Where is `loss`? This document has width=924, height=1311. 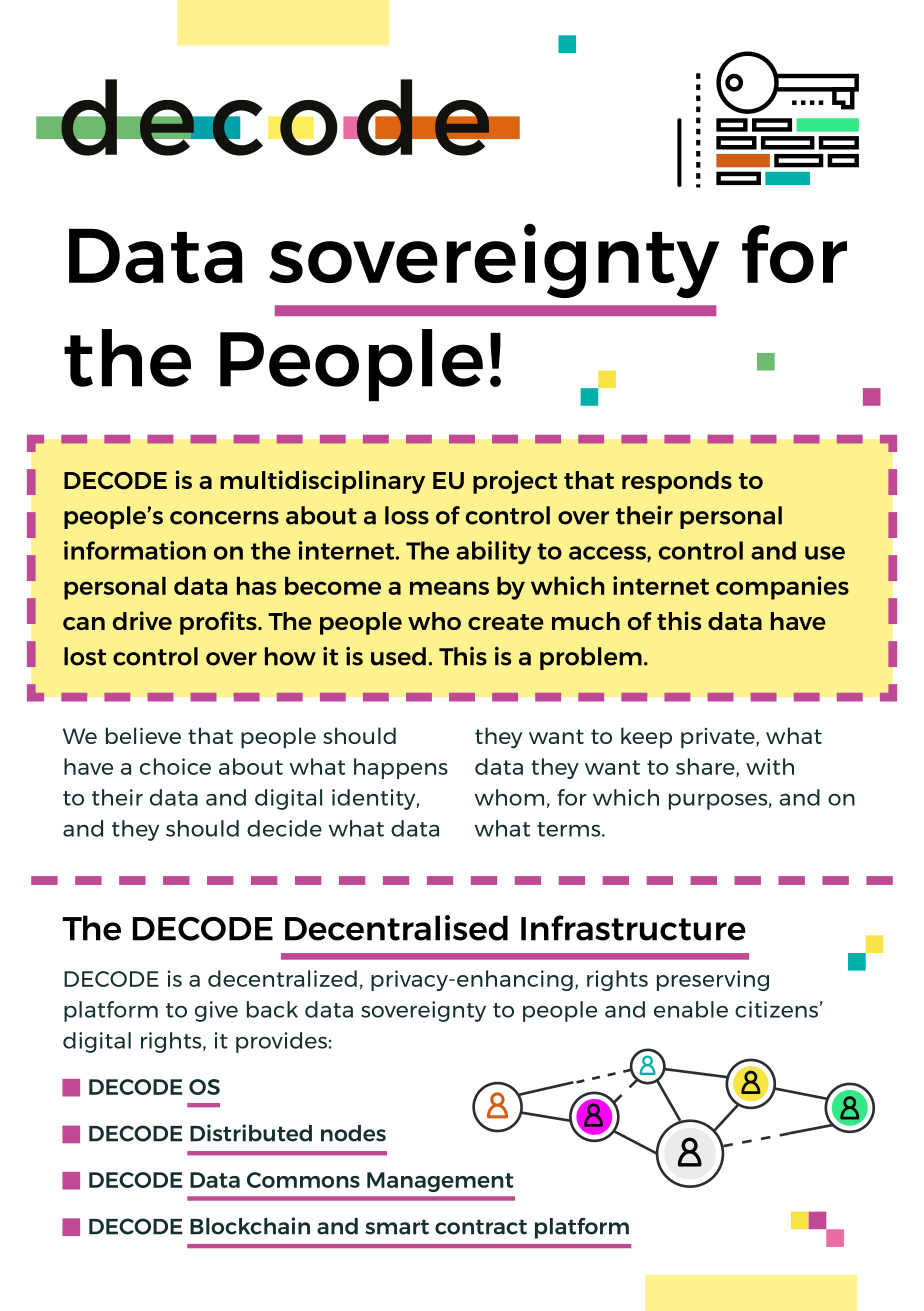
loss is located at coordinates (407, 515).
